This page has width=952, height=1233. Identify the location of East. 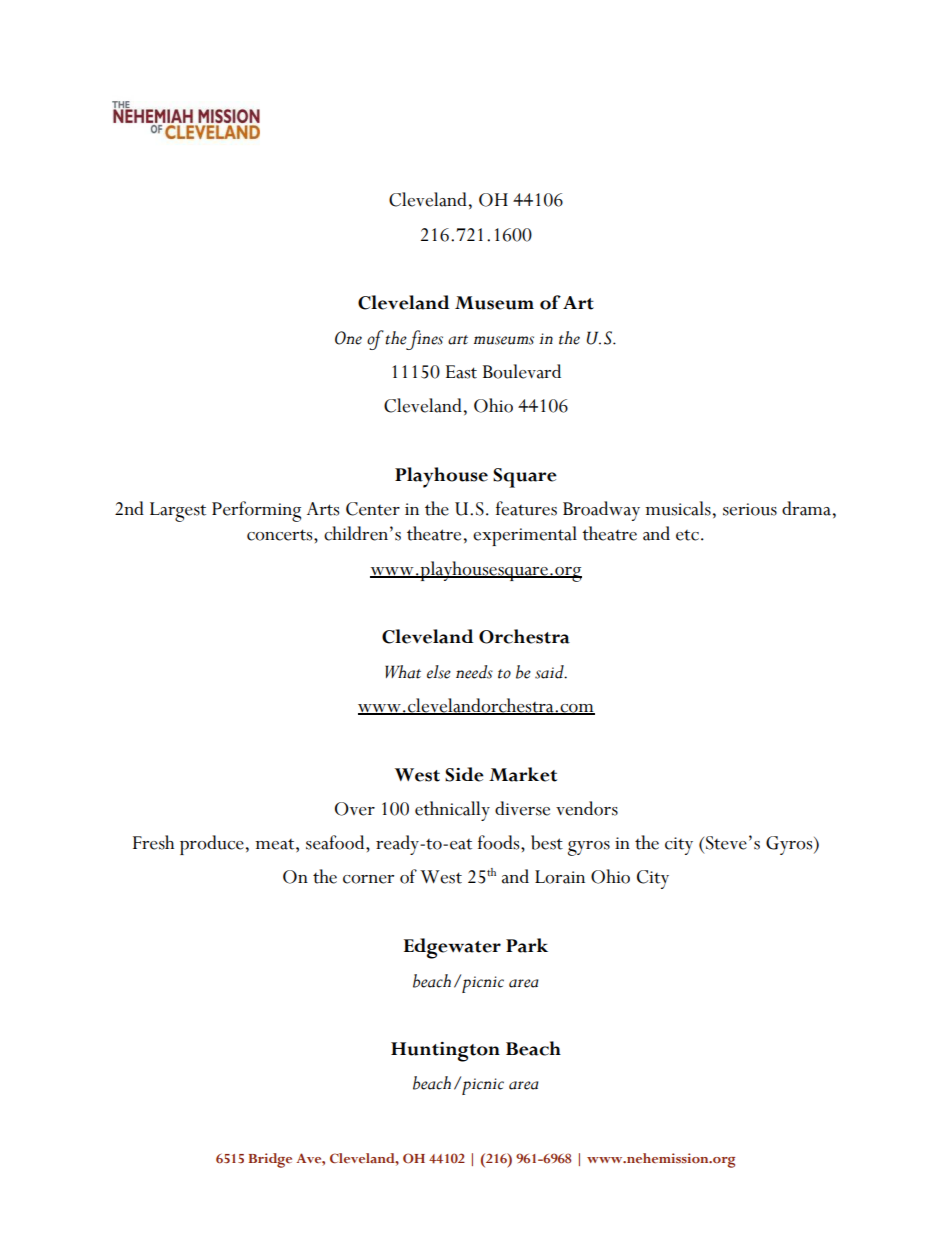
(461, 372).
